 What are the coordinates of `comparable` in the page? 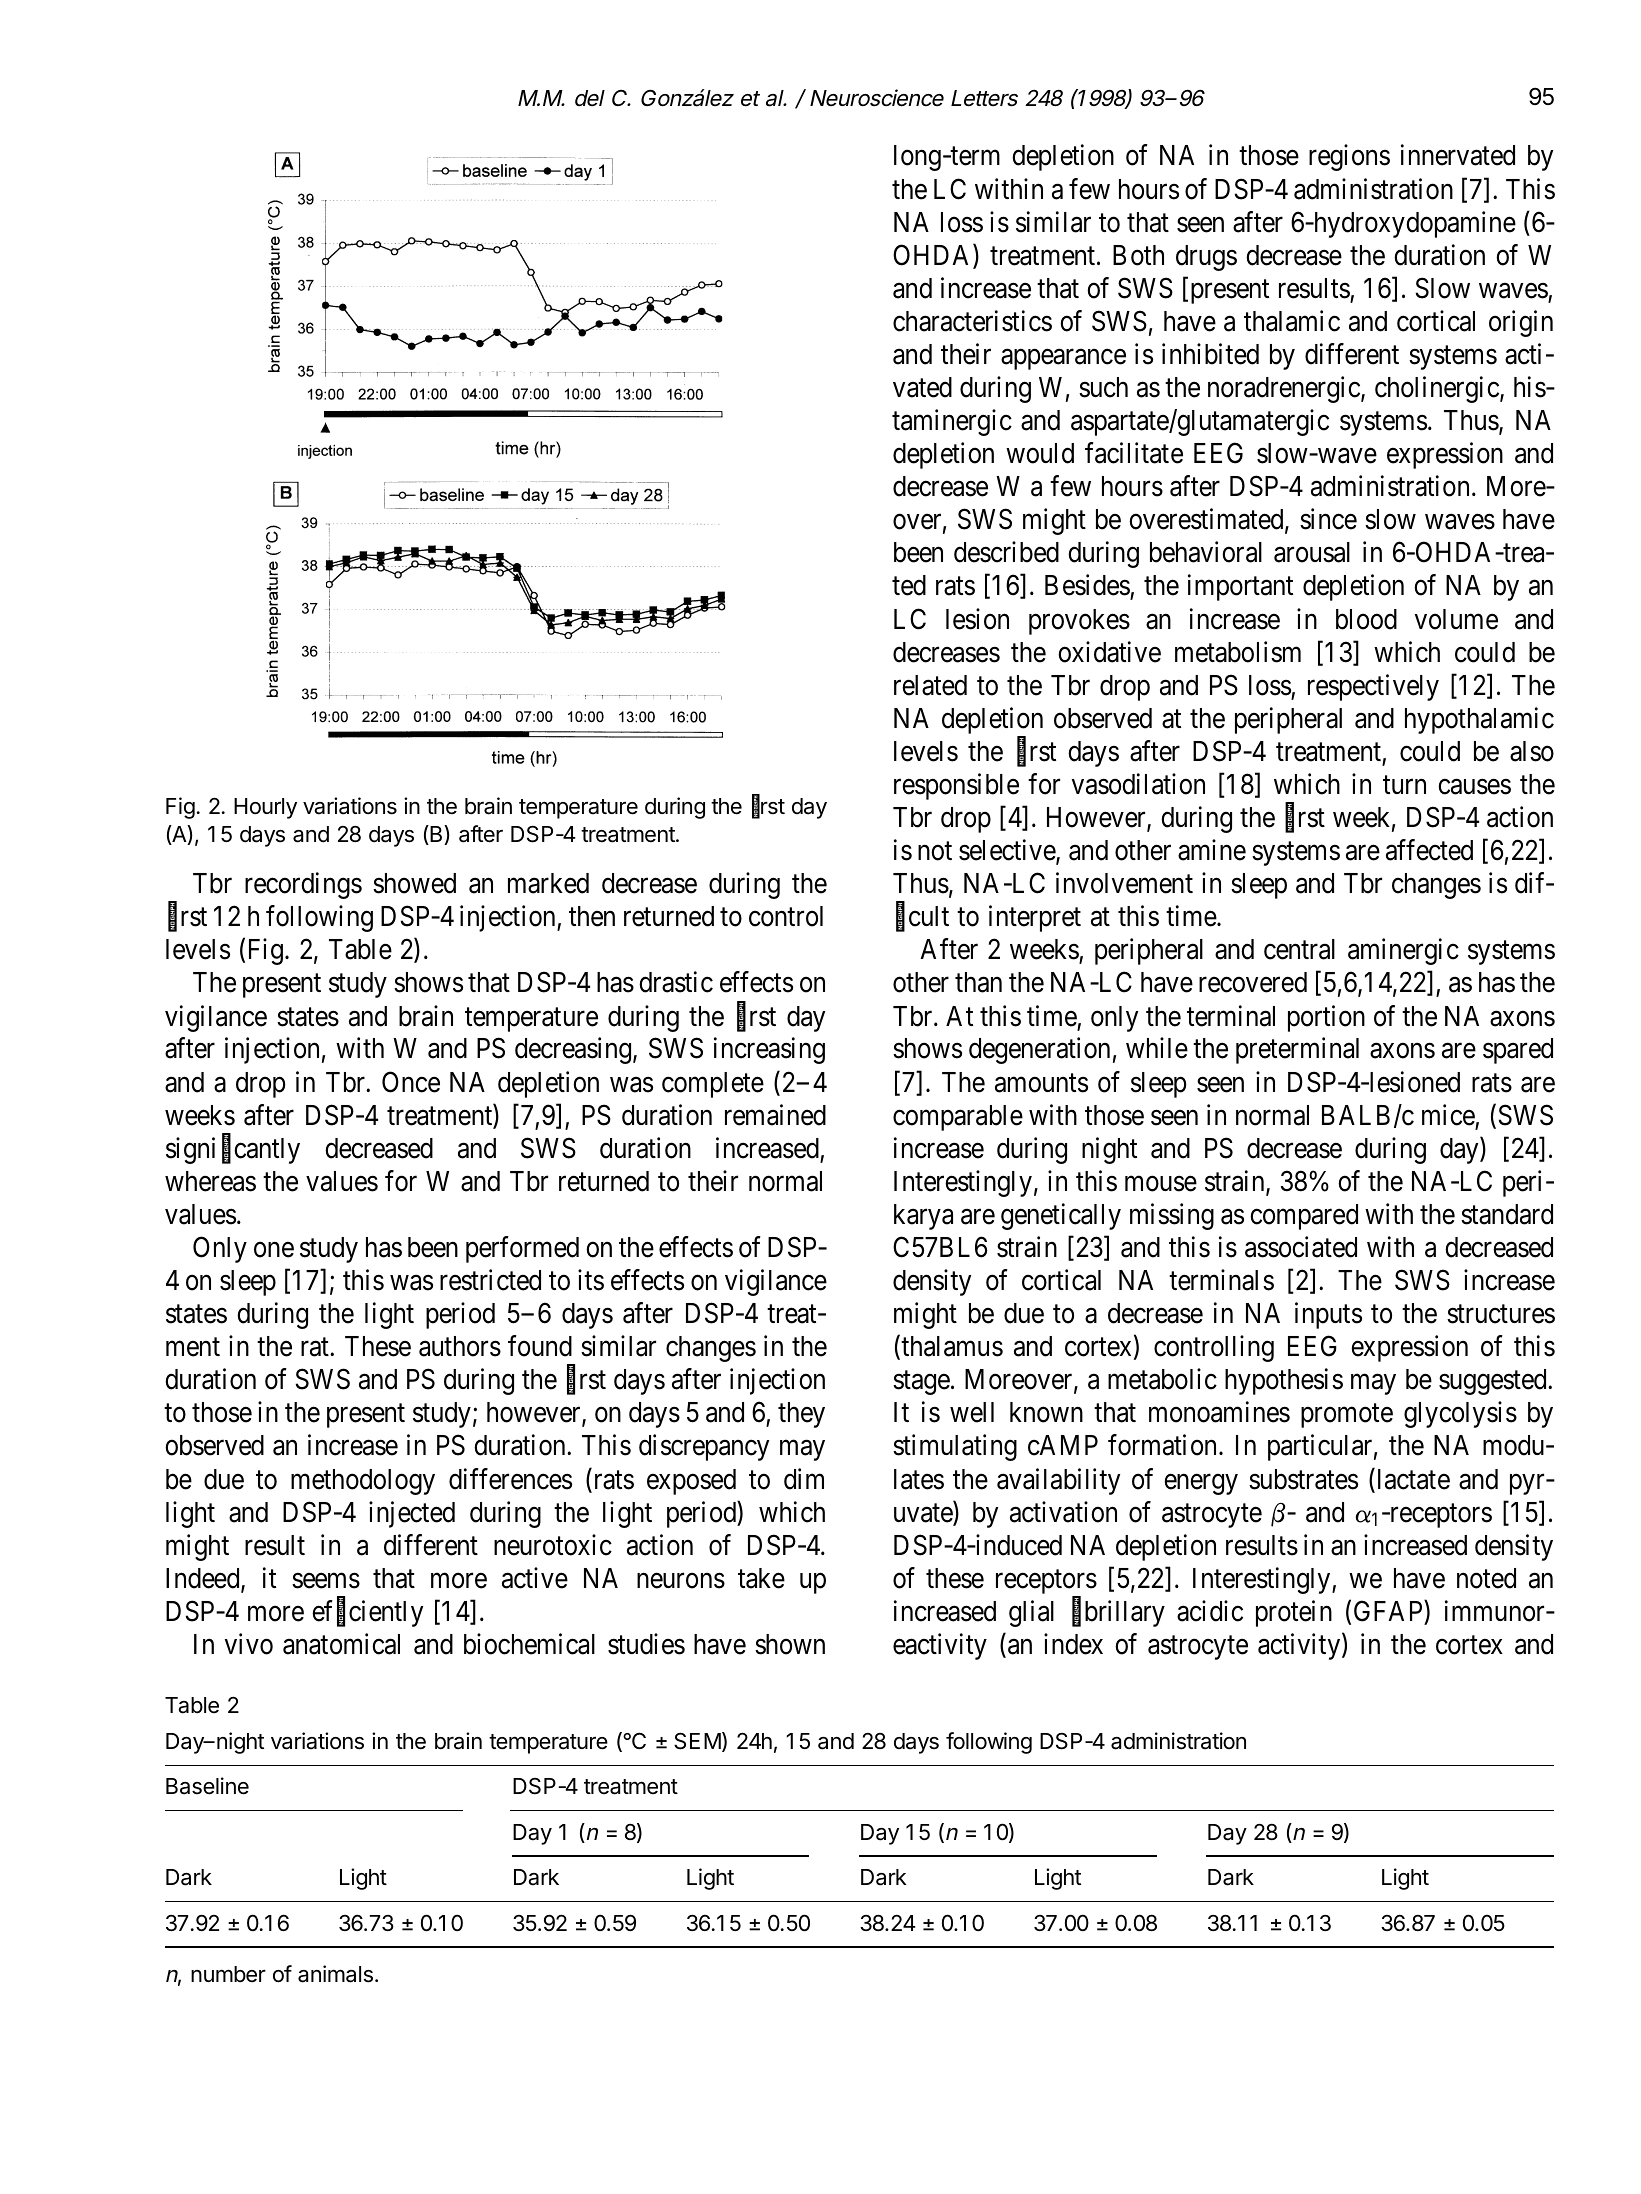 It's located at (958, 1118).
